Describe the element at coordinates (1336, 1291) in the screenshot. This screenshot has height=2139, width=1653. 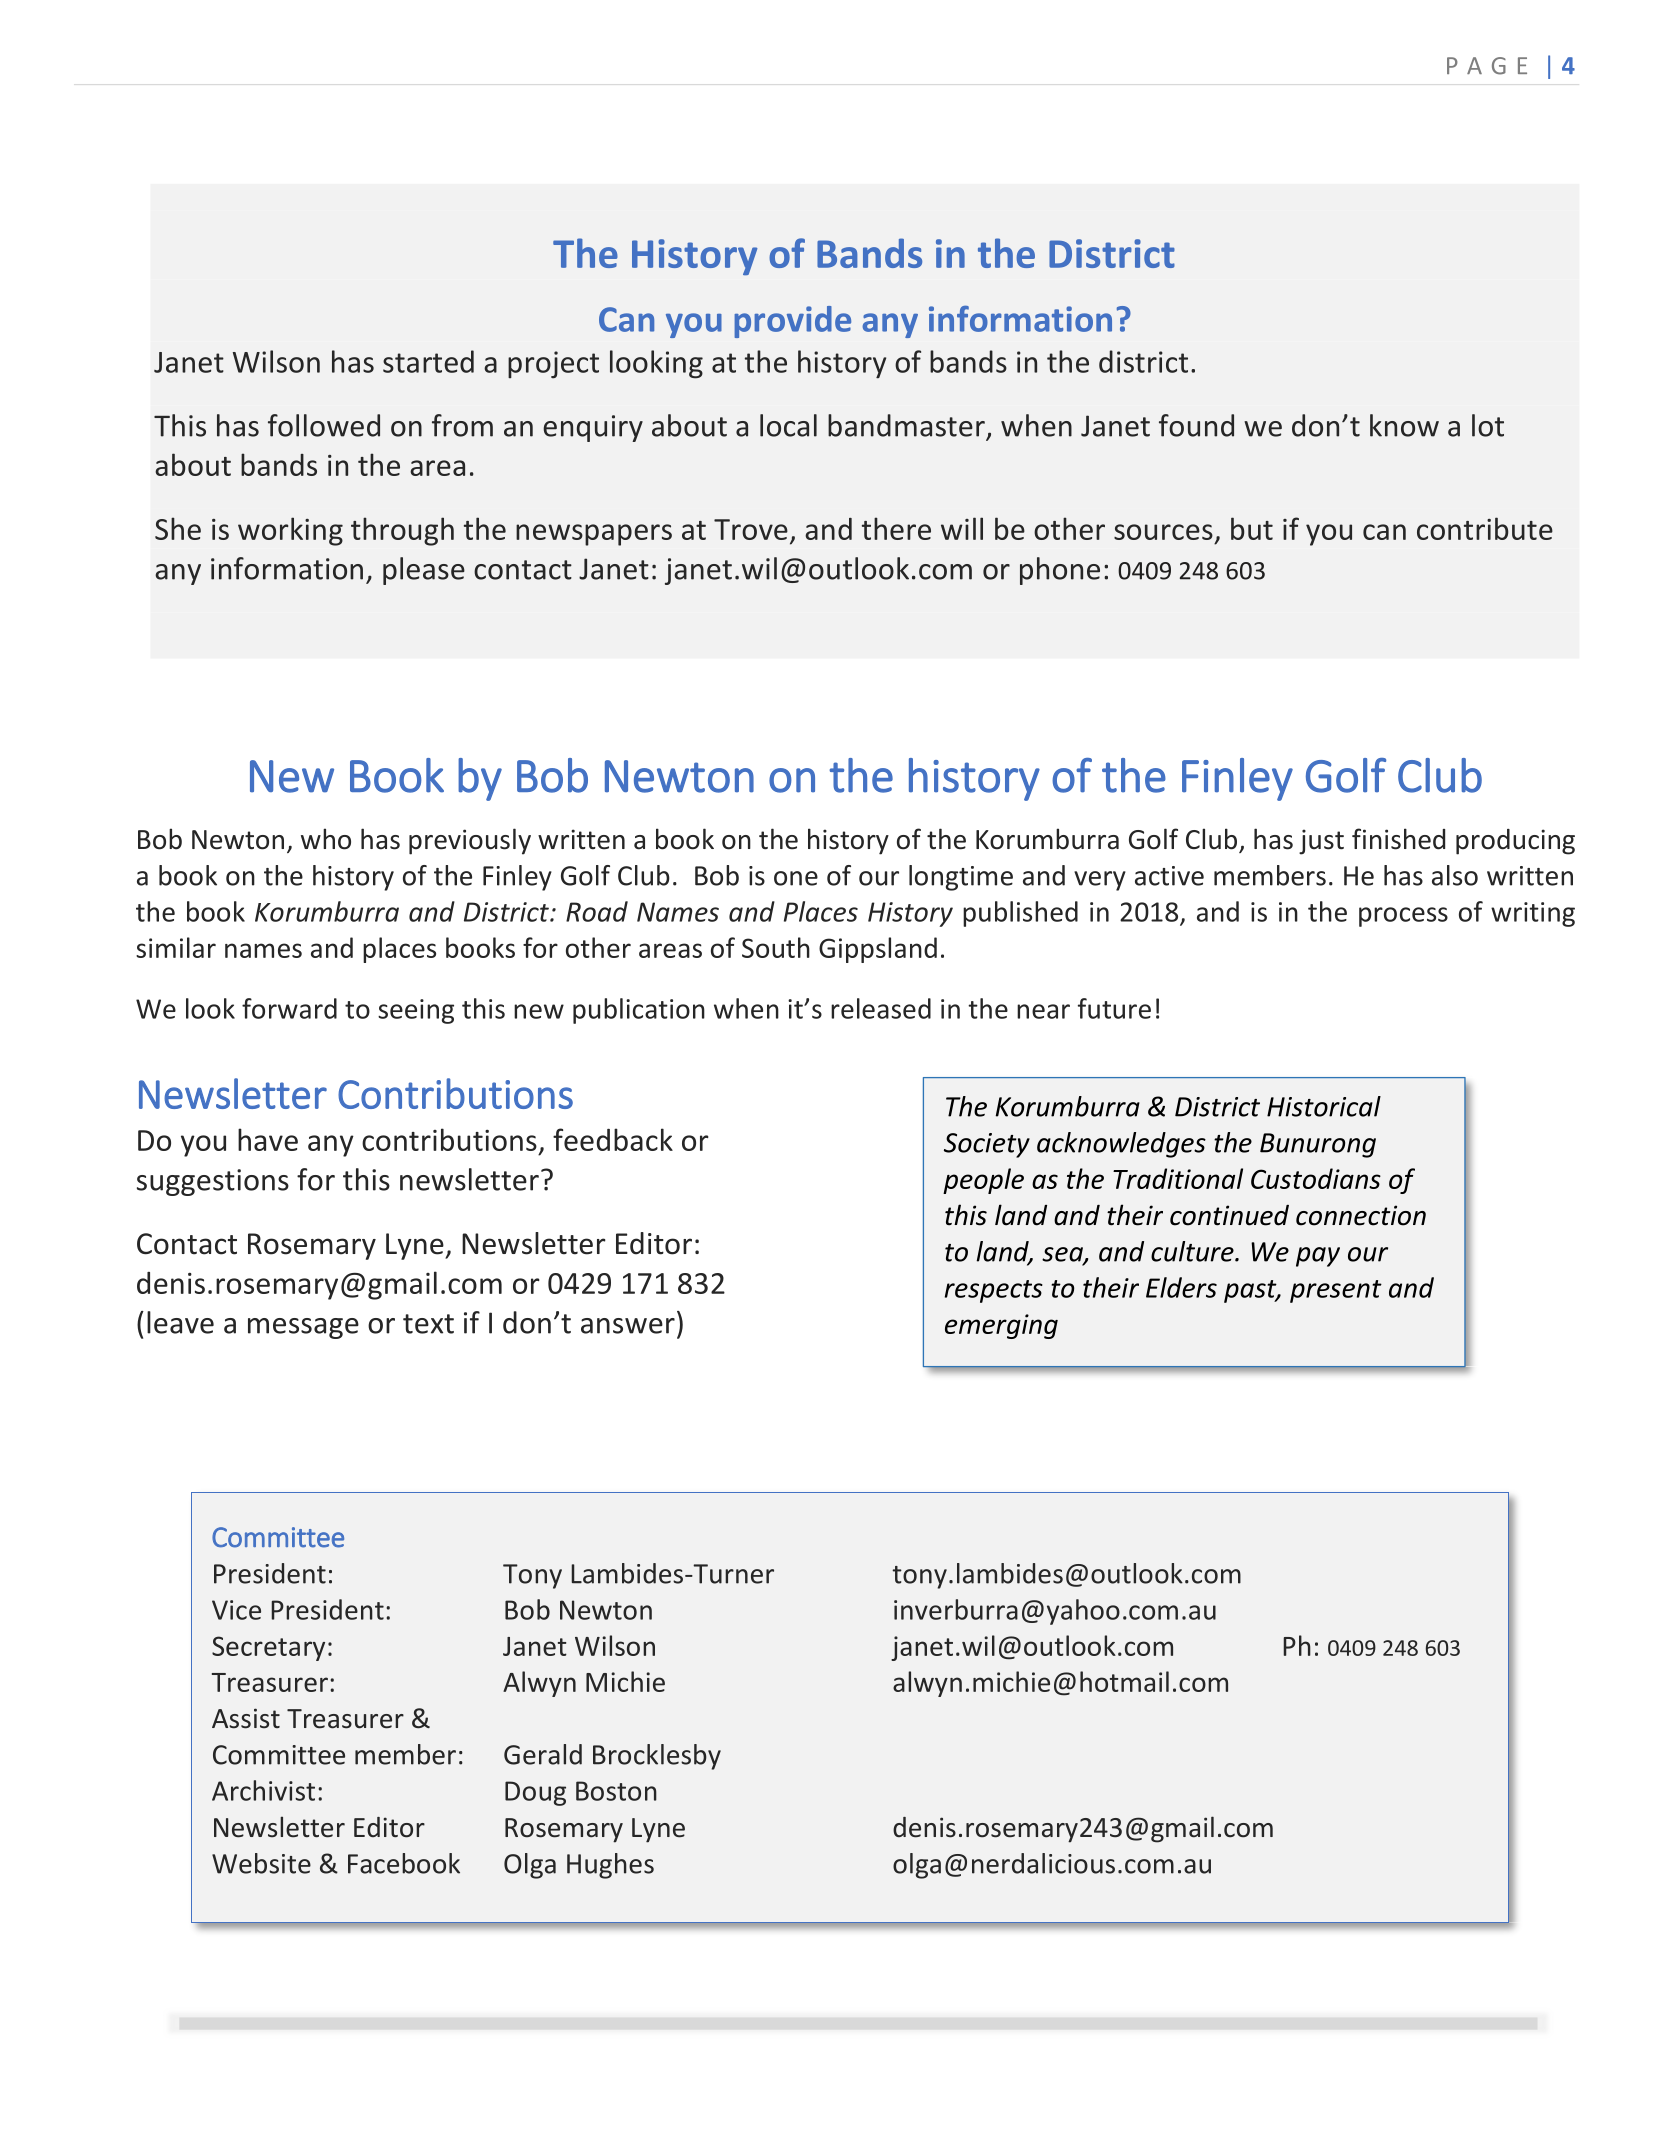
I see `present` at that location.
